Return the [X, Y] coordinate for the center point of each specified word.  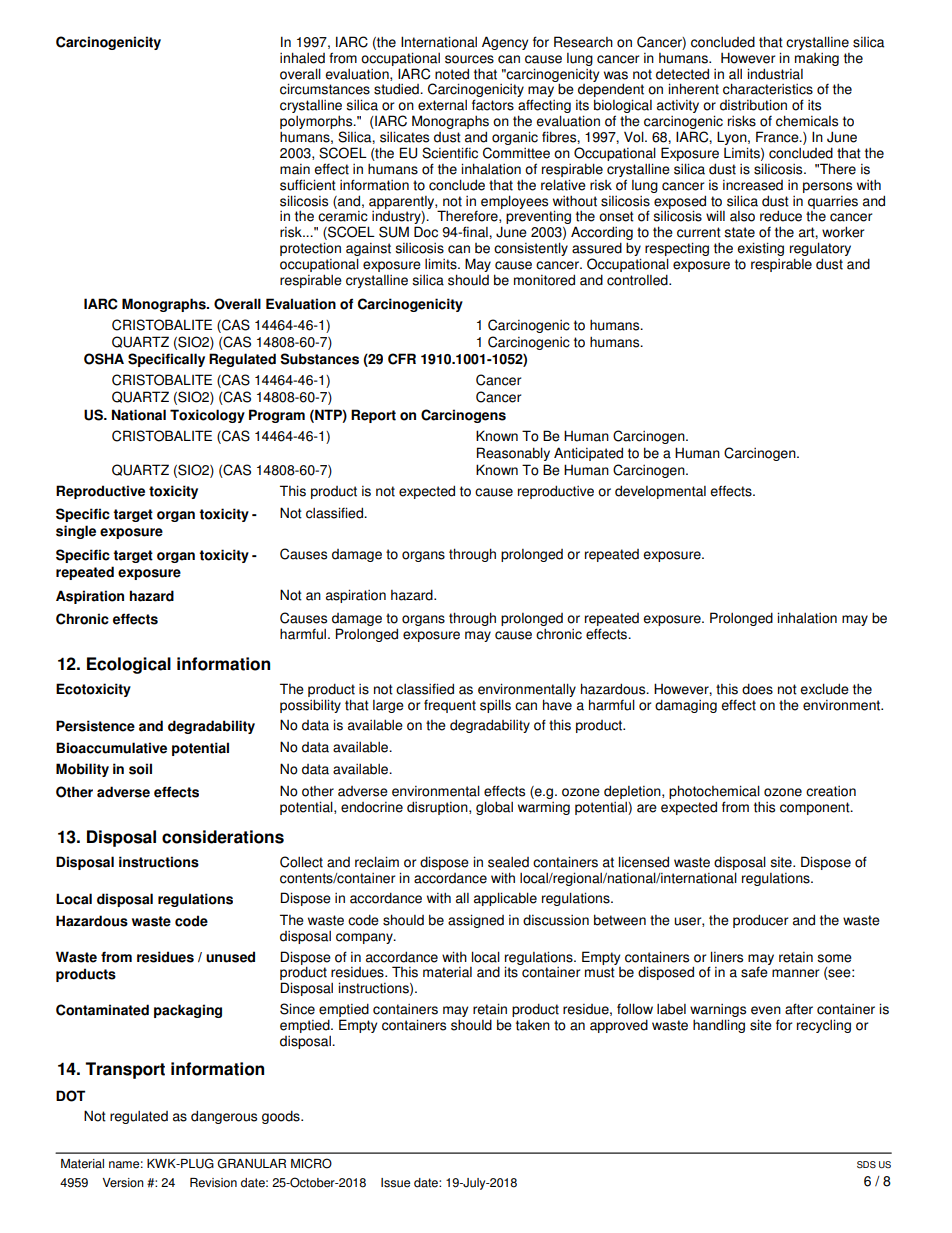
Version [123, 1183]
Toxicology [207, 416]
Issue [395, 1183]
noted [452, 74]
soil [140, 769]
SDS [866, 1165]
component [816, 808]
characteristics [768, 89]
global [494, 808]
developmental [660, 492]
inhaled [302, 58]
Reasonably [513, 454]
